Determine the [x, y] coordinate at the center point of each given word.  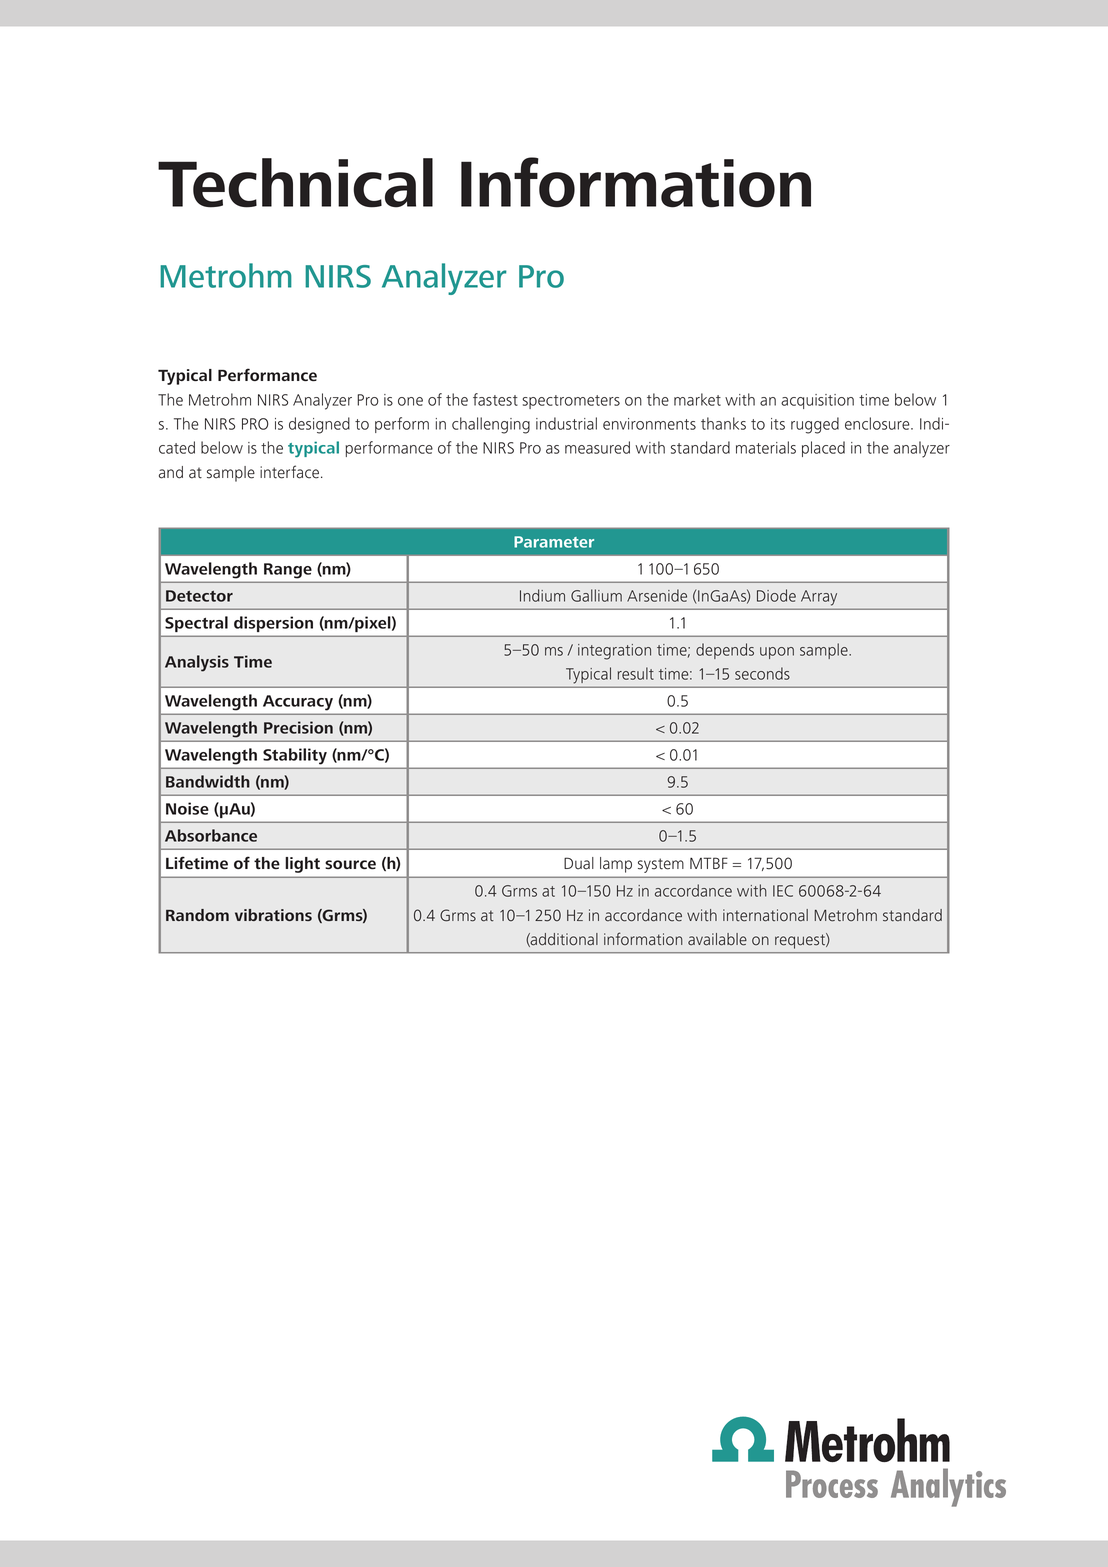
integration [614, 652]
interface [289, 472]
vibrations [273, 915]
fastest [495, 399]
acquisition [817, 401]
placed [823, 449]
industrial [566, 423]
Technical [295, 183]
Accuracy [298, 702]
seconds [762, 673]
